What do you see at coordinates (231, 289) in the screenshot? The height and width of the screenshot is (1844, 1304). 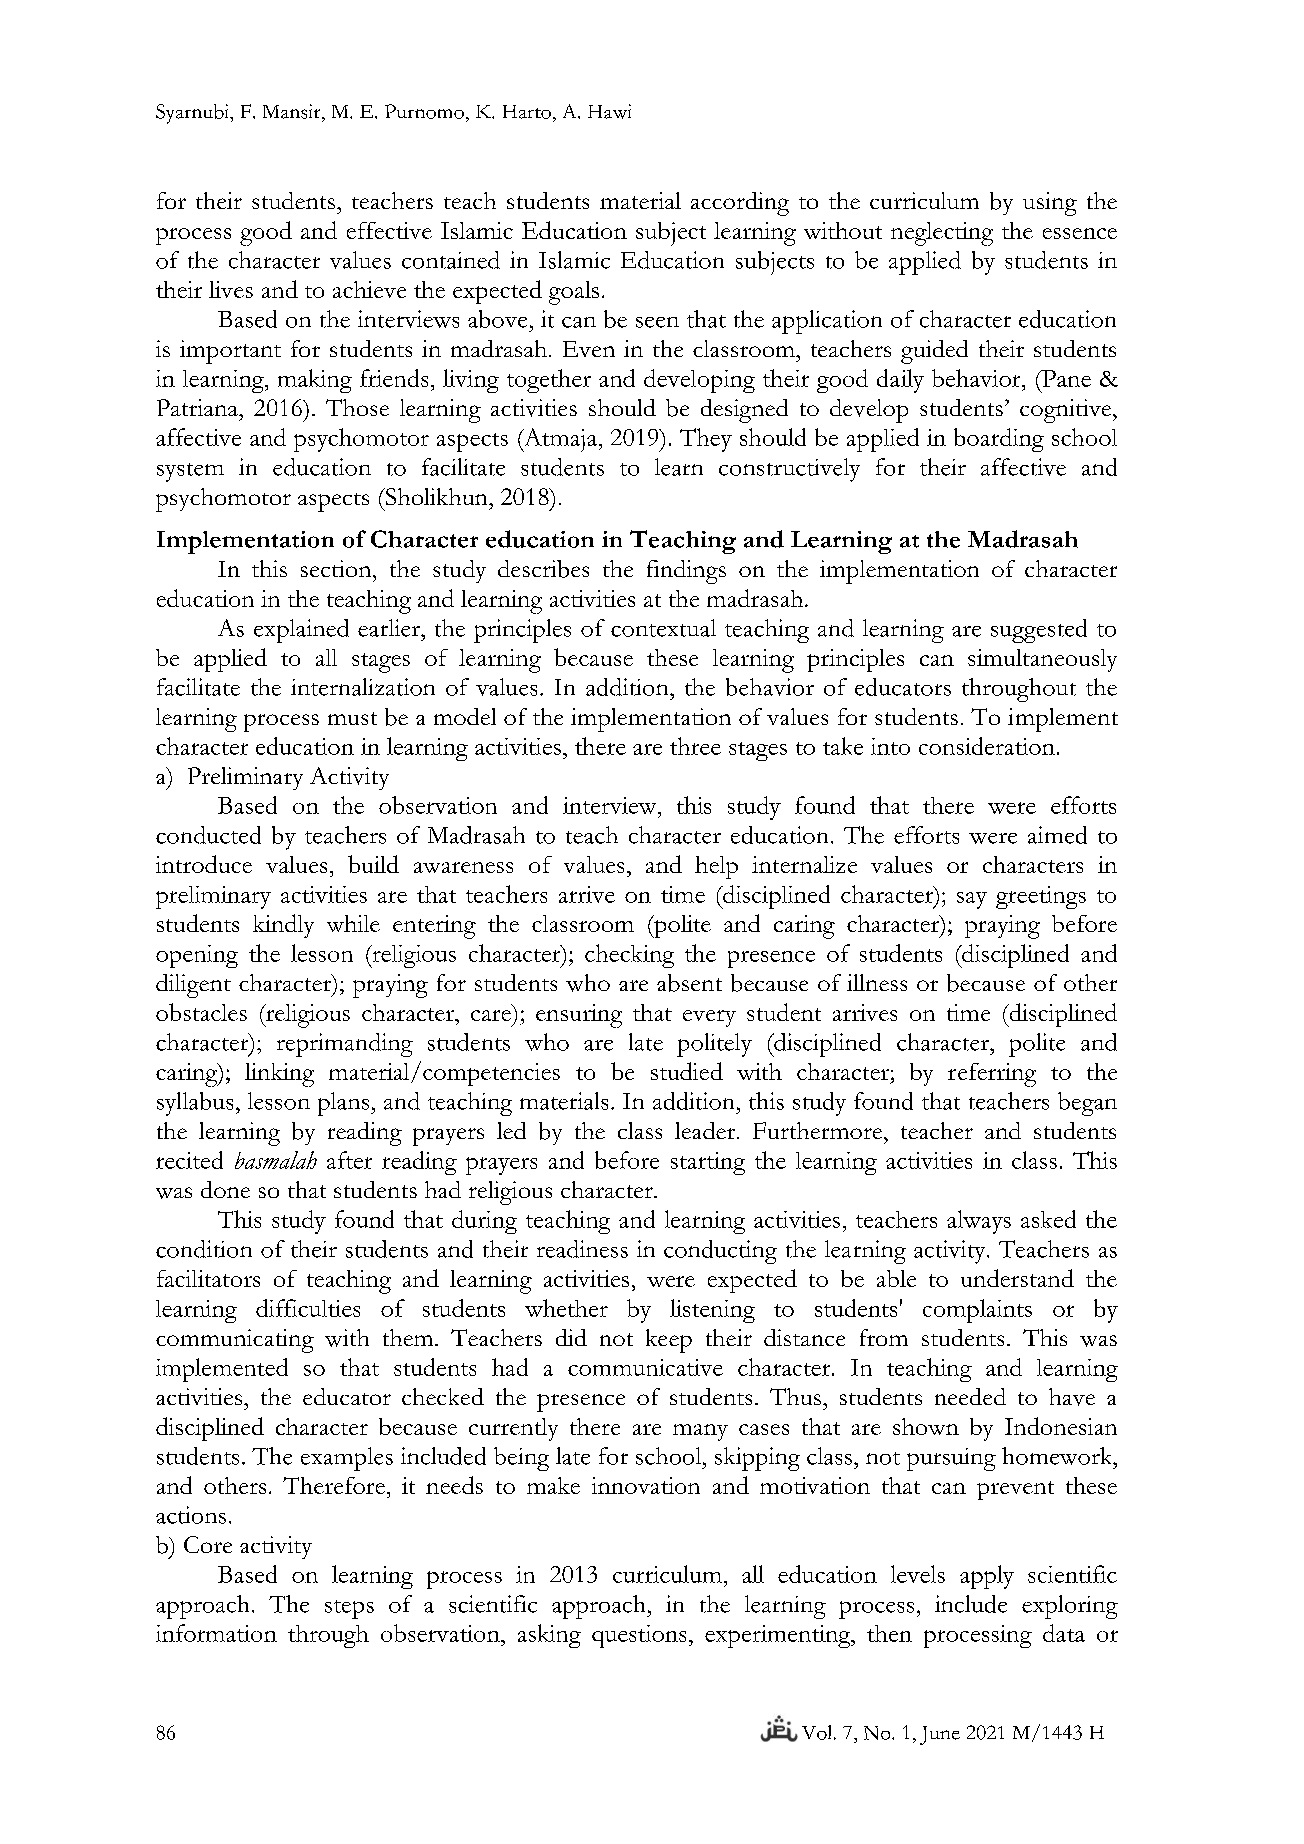 I see `lives` at bounding box center [231, 289].
